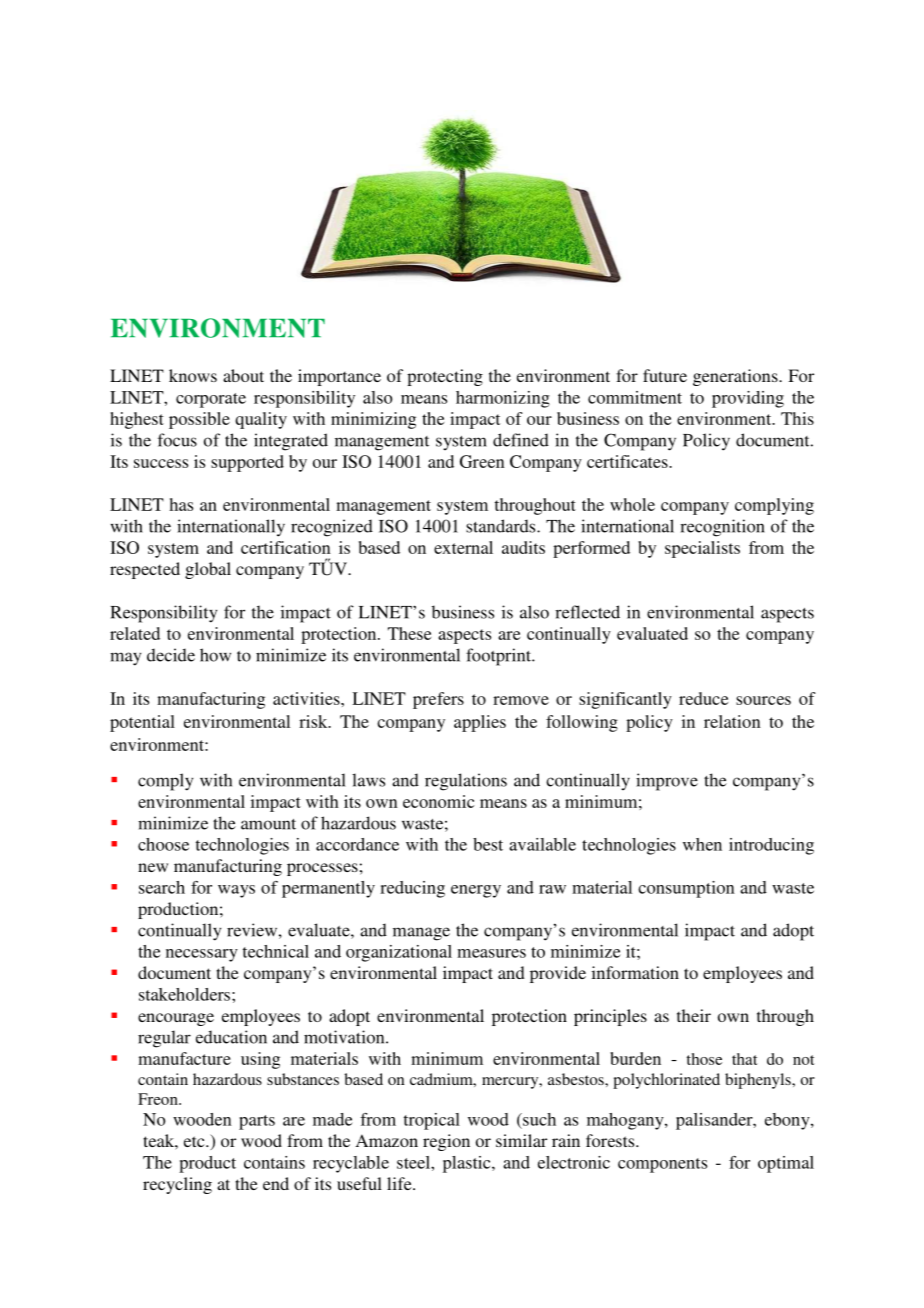  Describe the element at coordinates (176, 1019) in the screenshot. I see `encourage` at that location.
